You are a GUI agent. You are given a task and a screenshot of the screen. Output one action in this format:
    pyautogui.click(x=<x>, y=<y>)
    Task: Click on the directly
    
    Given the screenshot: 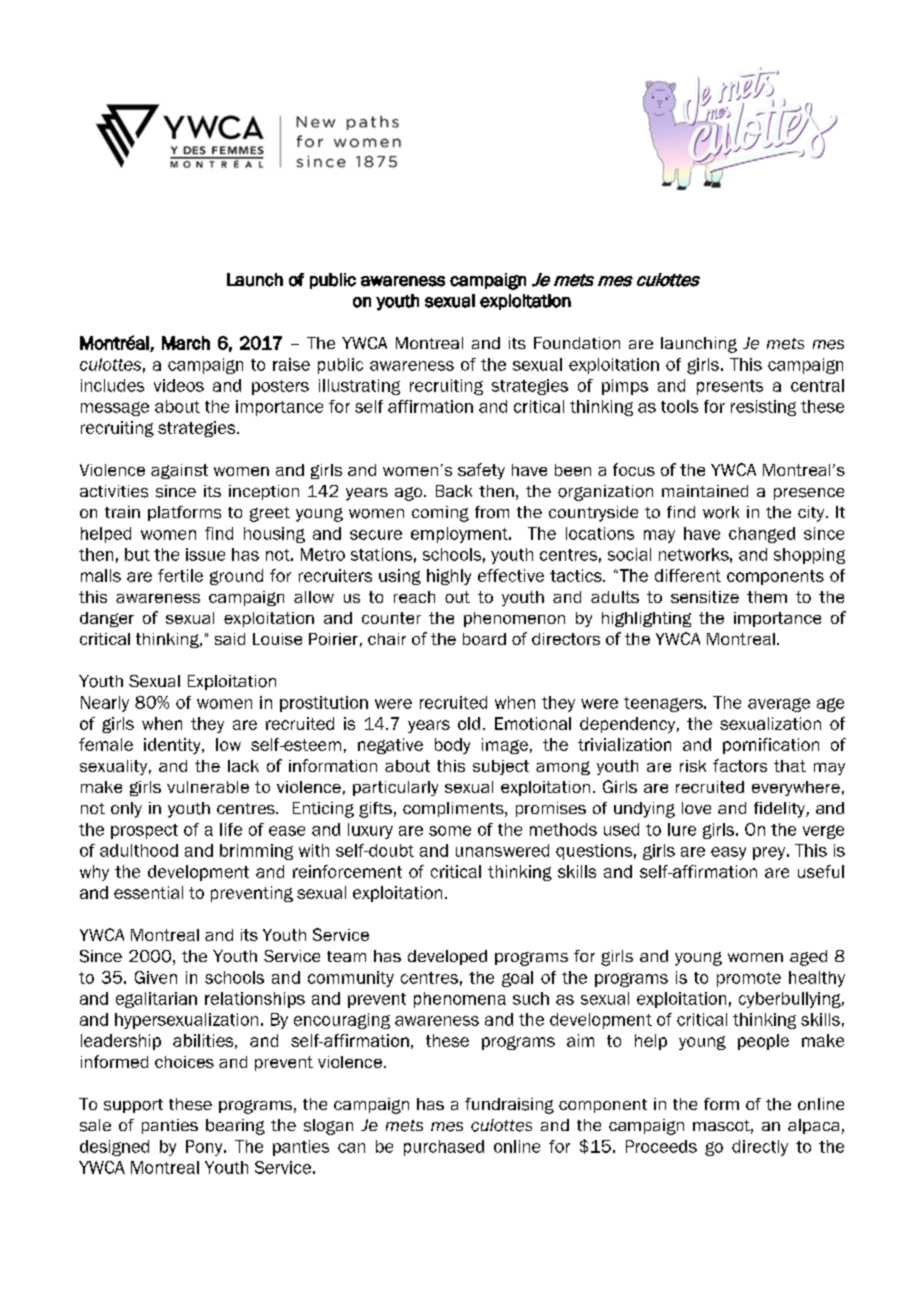 What is the action you would take?
    pyautogui.click(x=760, y=1148)
